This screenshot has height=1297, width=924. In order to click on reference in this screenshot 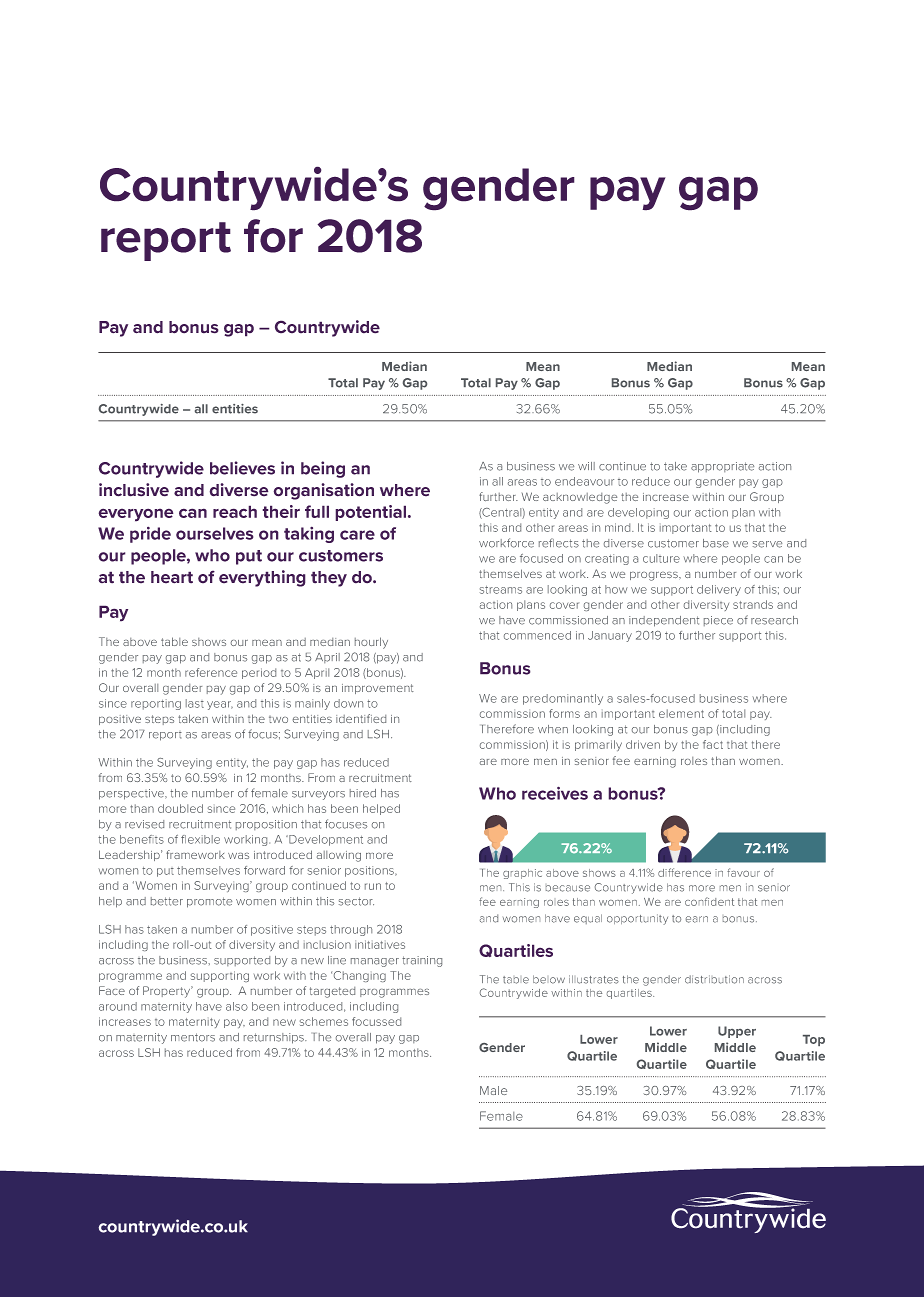, I will do `click(211, 672)`.
